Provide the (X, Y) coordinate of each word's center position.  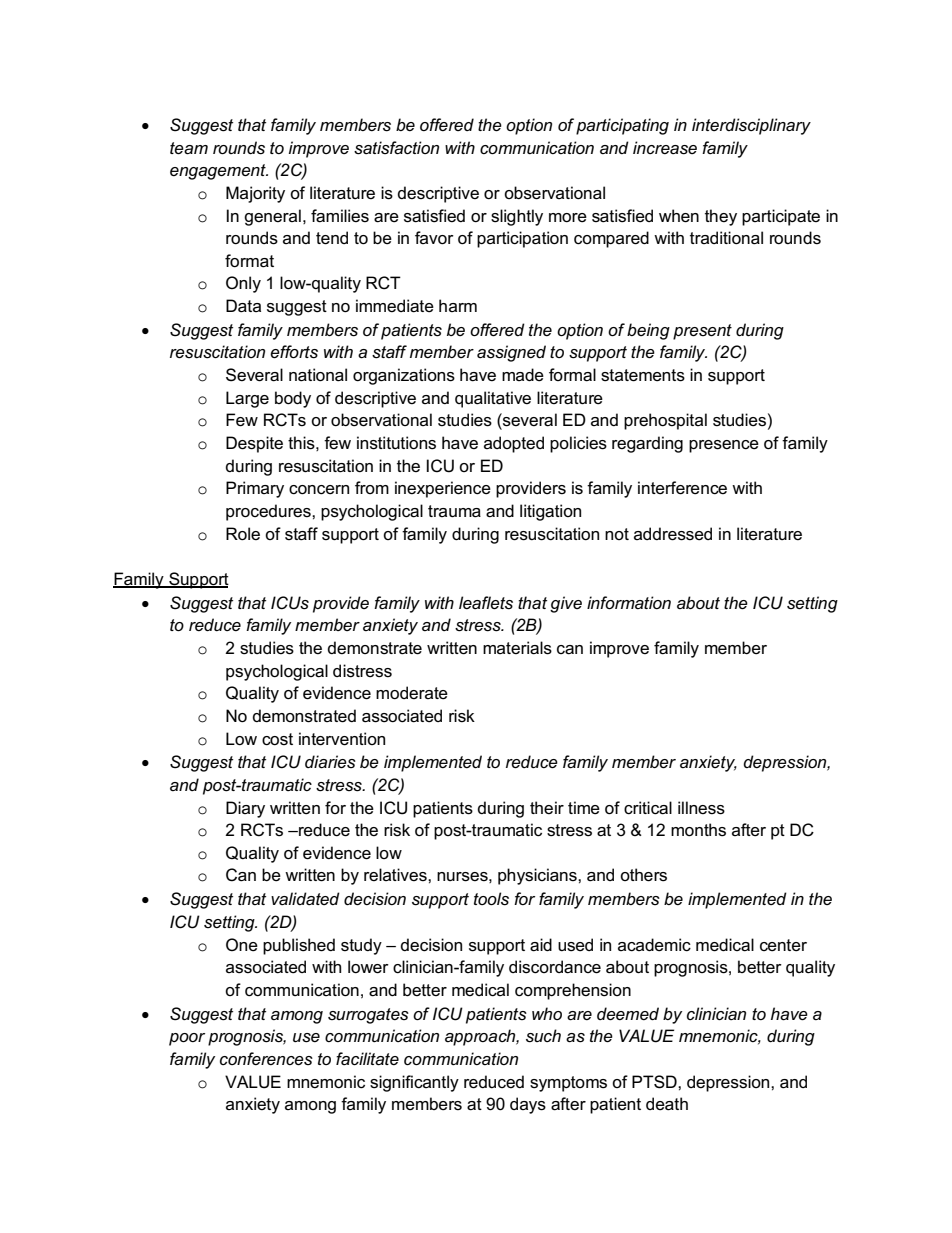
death (667, 1104)
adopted (514, 444)
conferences (266, 1059)
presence (724, 446)
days (528, 1105)
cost (277, 739)
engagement (219, 172)
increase (665, 148)
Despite (254, 444)
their (547, 807)
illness (701, 808)
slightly (517, 217)
